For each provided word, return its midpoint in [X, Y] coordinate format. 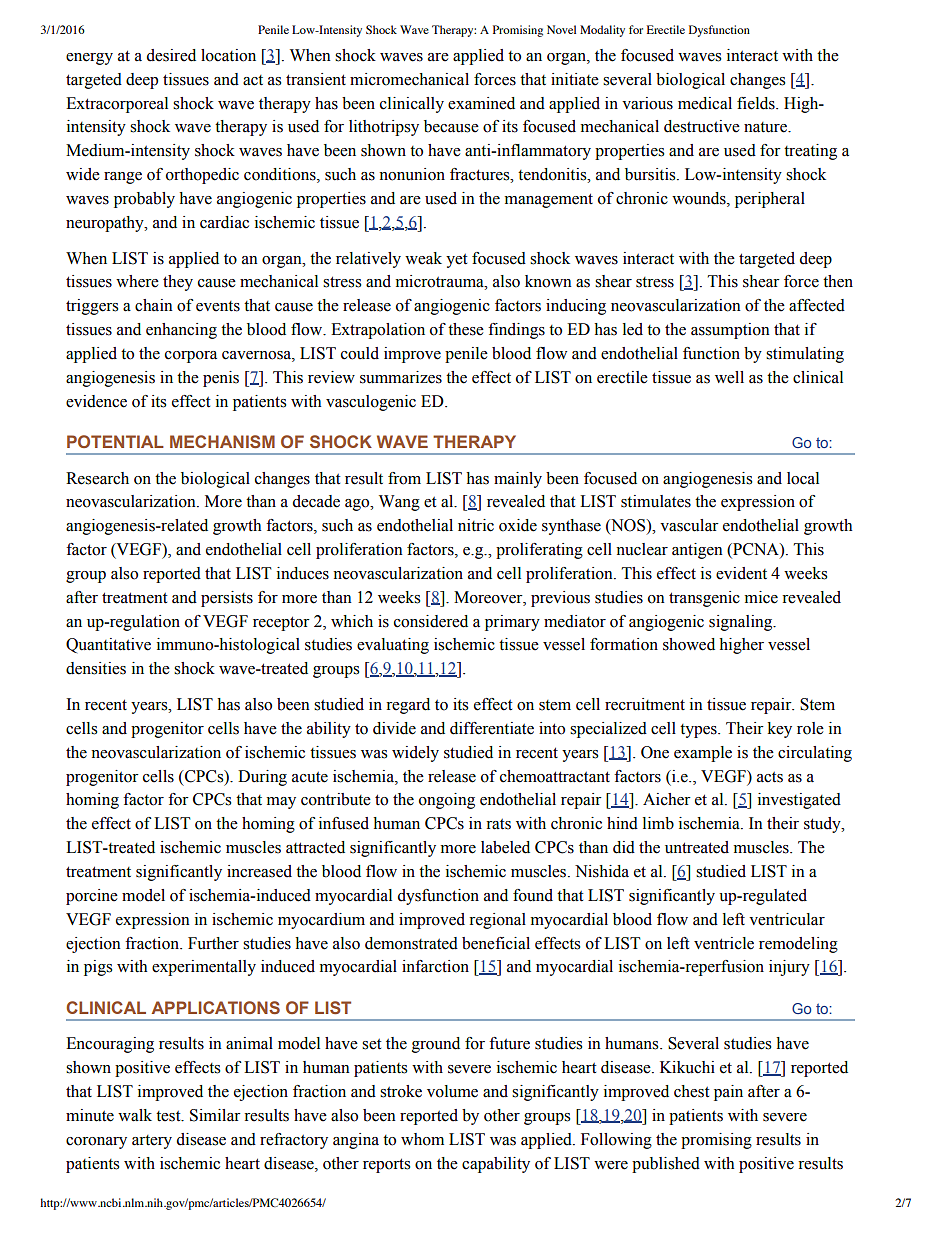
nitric [476, 525]
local [803, 478]
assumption [730, 331]
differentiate [492, 728]
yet [456, 261]
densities [96, 668]
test [169, 1116]
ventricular [787, 919]
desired [171, 55]
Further [213, 943]
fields [757, 103]
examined [481, 103]
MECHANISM [222, 441]
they [178, 283]
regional [497, 921]
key [780, 730]
